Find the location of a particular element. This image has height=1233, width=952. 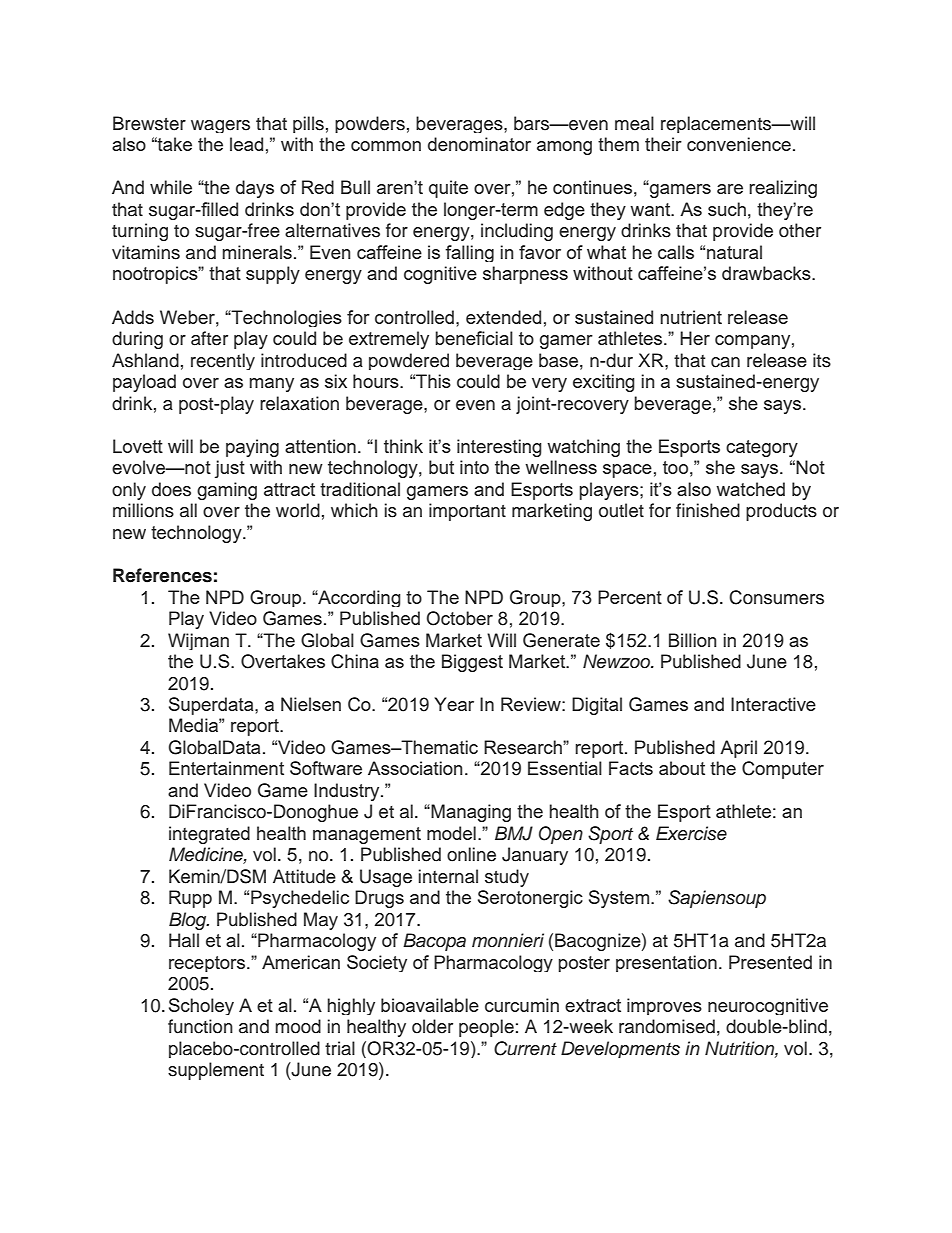

online is located at coordinates (471, 854).
